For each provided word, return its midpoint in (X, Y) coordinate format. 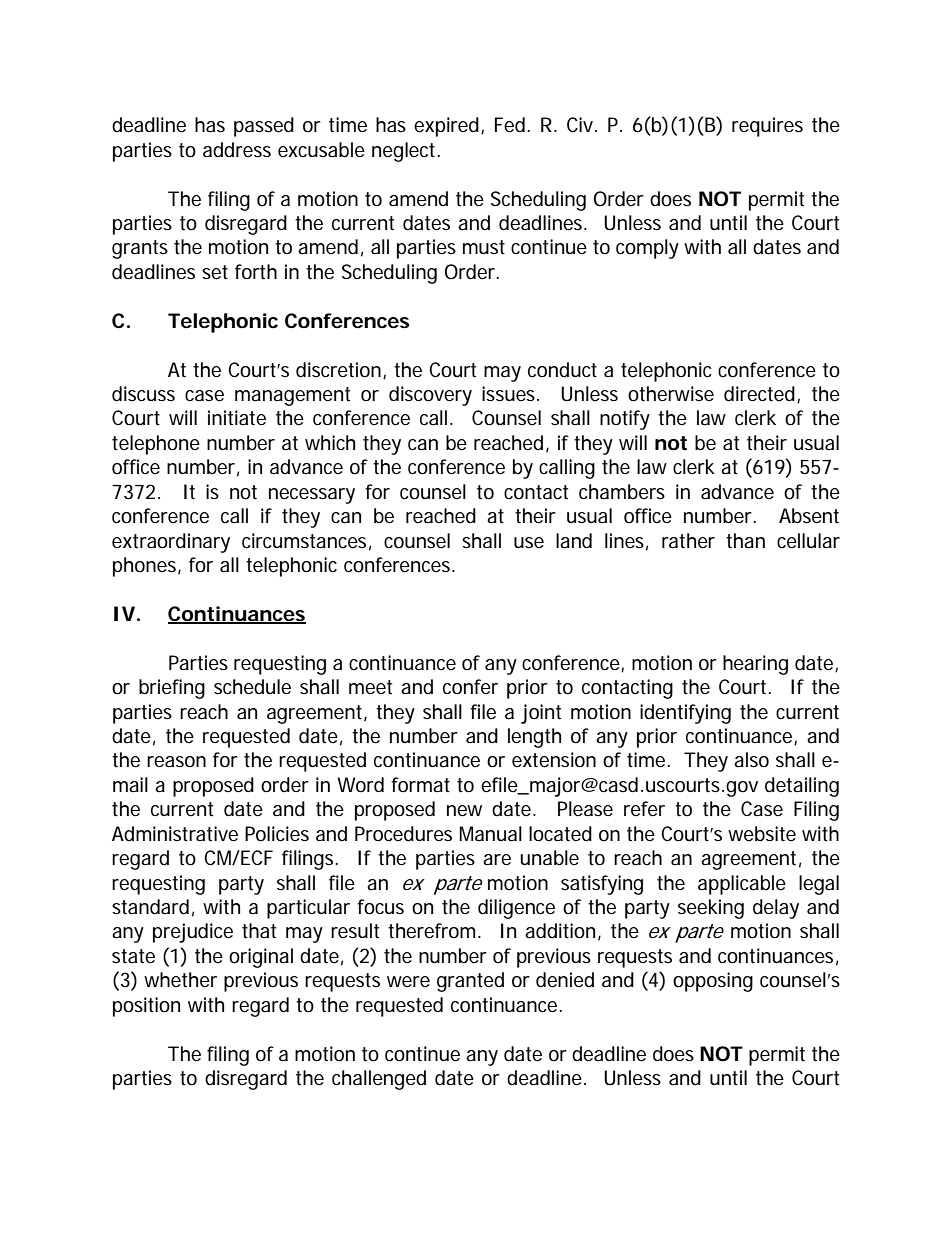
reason (176, 762)
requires (767, 127)
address (237, 150)
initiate (237, 418)
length (534, 738)
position (146, 1007)
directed (759, 394)
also (751, 760)
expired (446, 127)
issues (510, 393)
